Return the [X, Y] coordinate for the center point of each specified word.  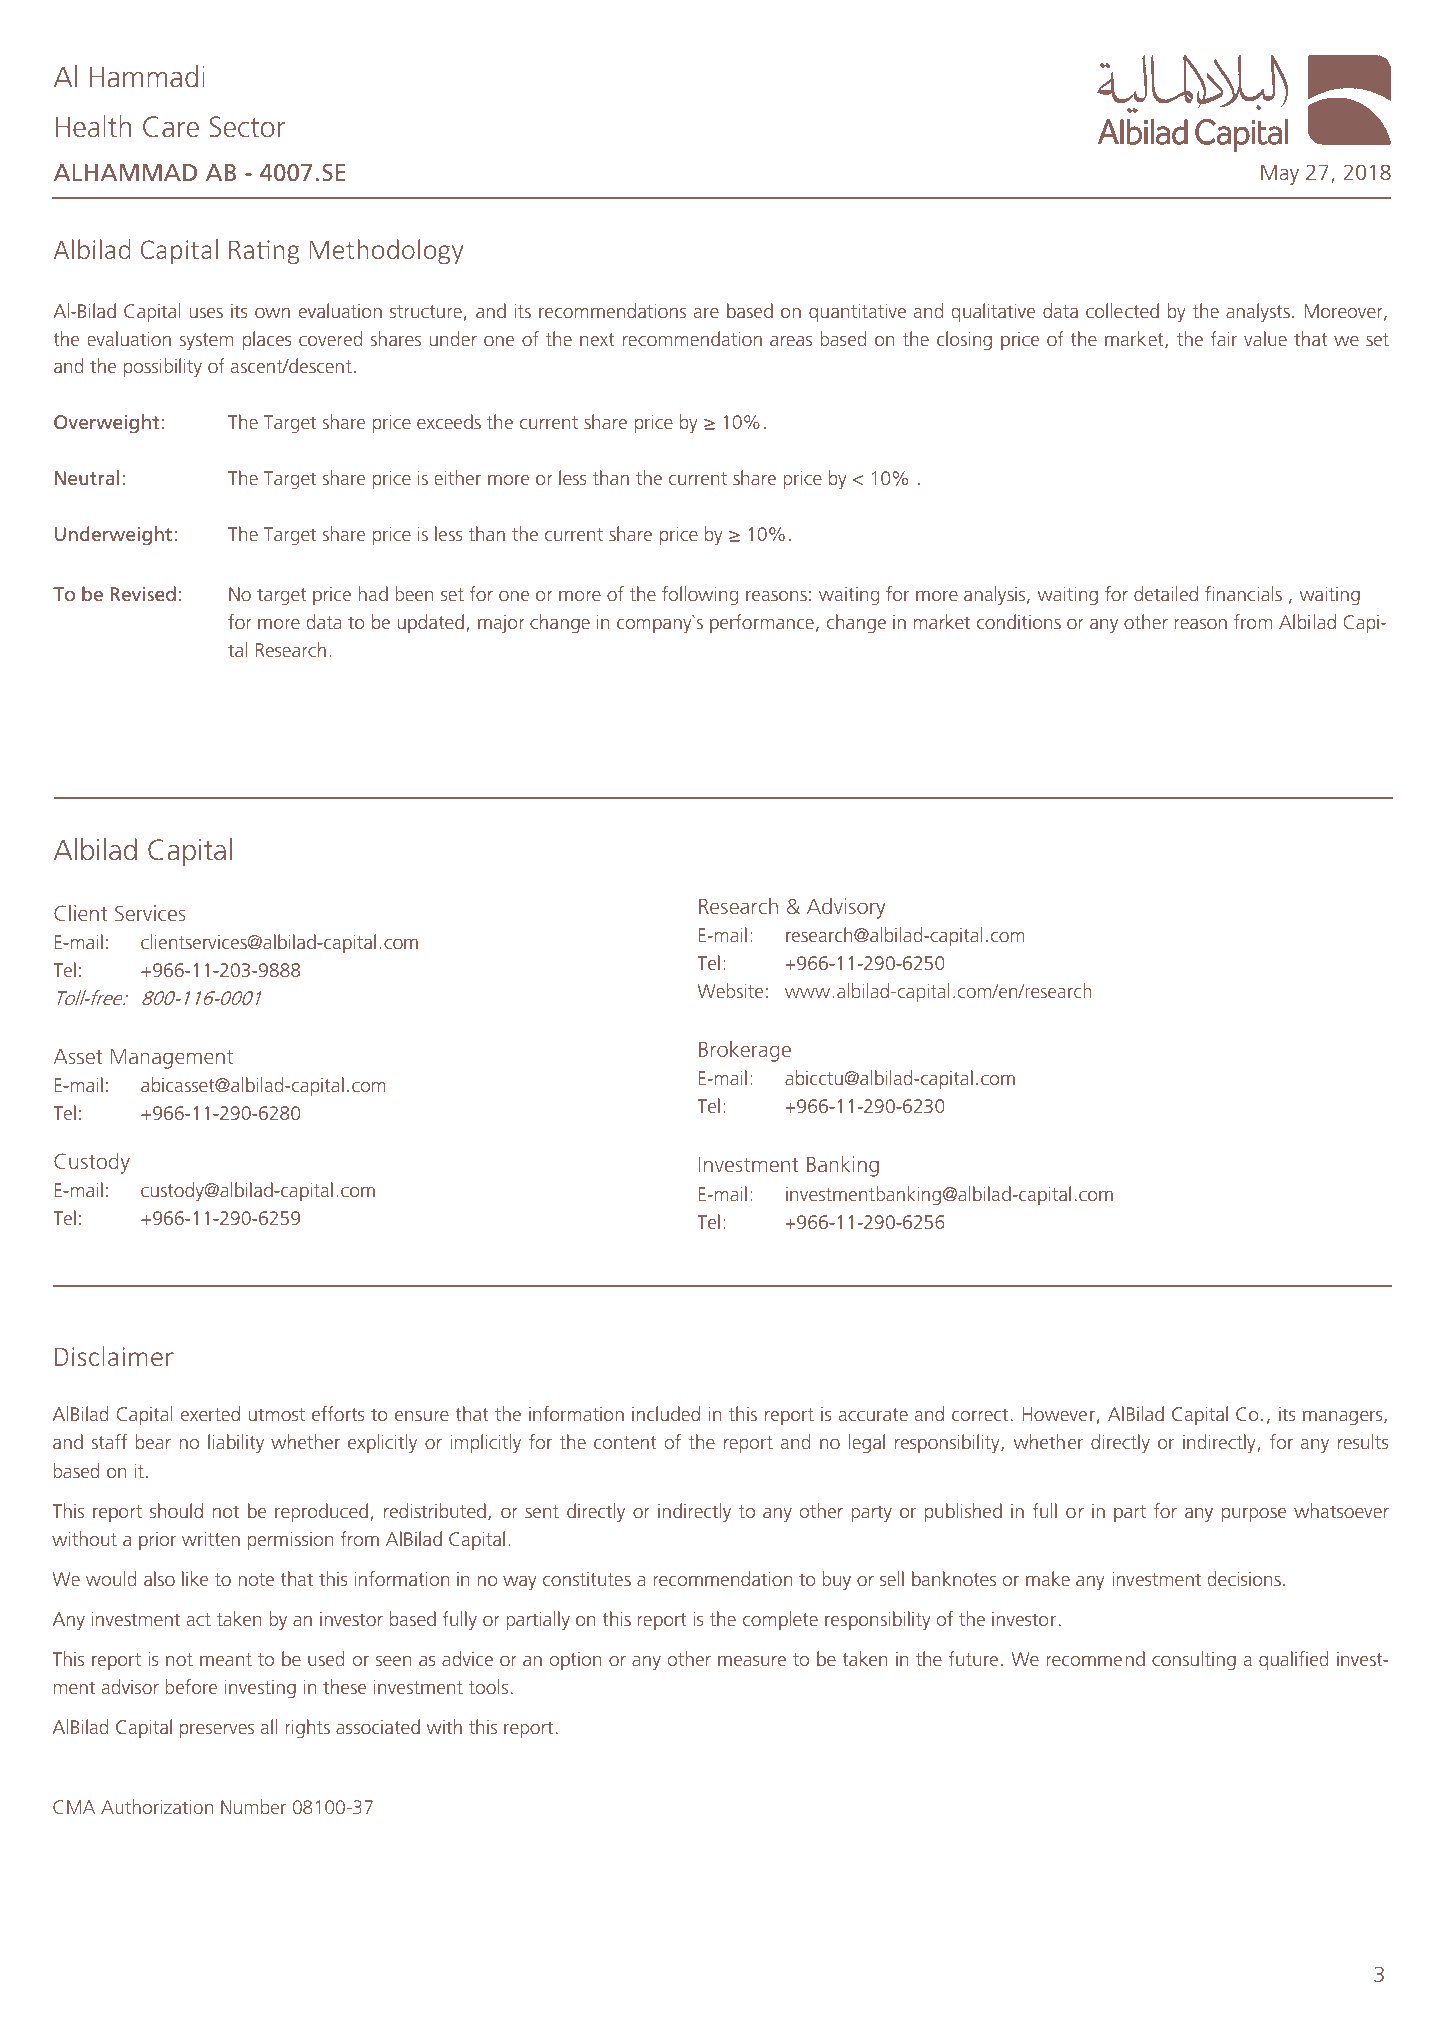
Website [730, 990]
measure [752, 1661]
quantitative [857, 313]
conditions [1019, 621]
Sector [247, 127]
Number [253, 1806]
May [1280, 175]
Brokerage [745, 1051]
